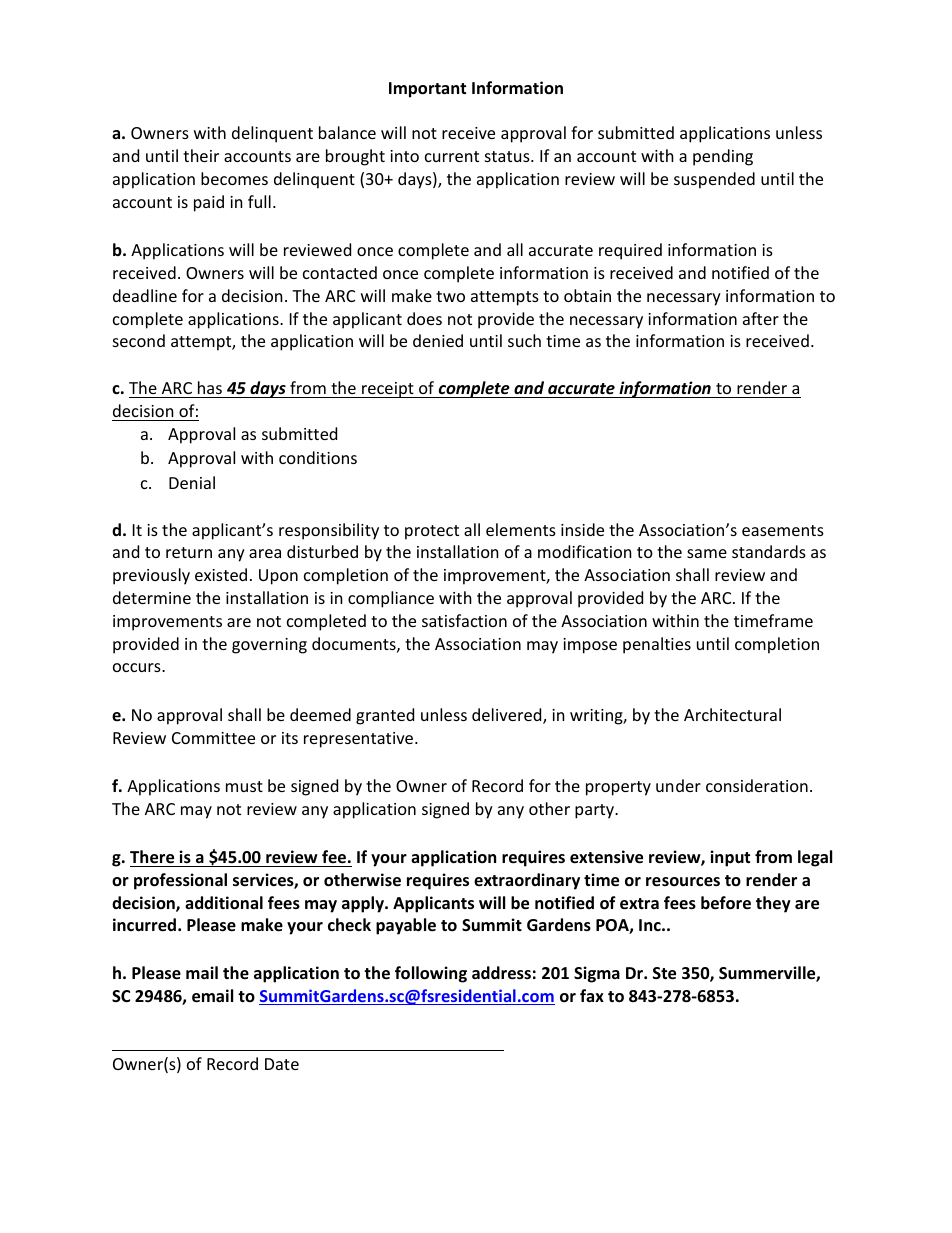  What do you see at coordinates (282, 1064) in the screenshot?
I see `Date` at bounding box center [282, 1064].
